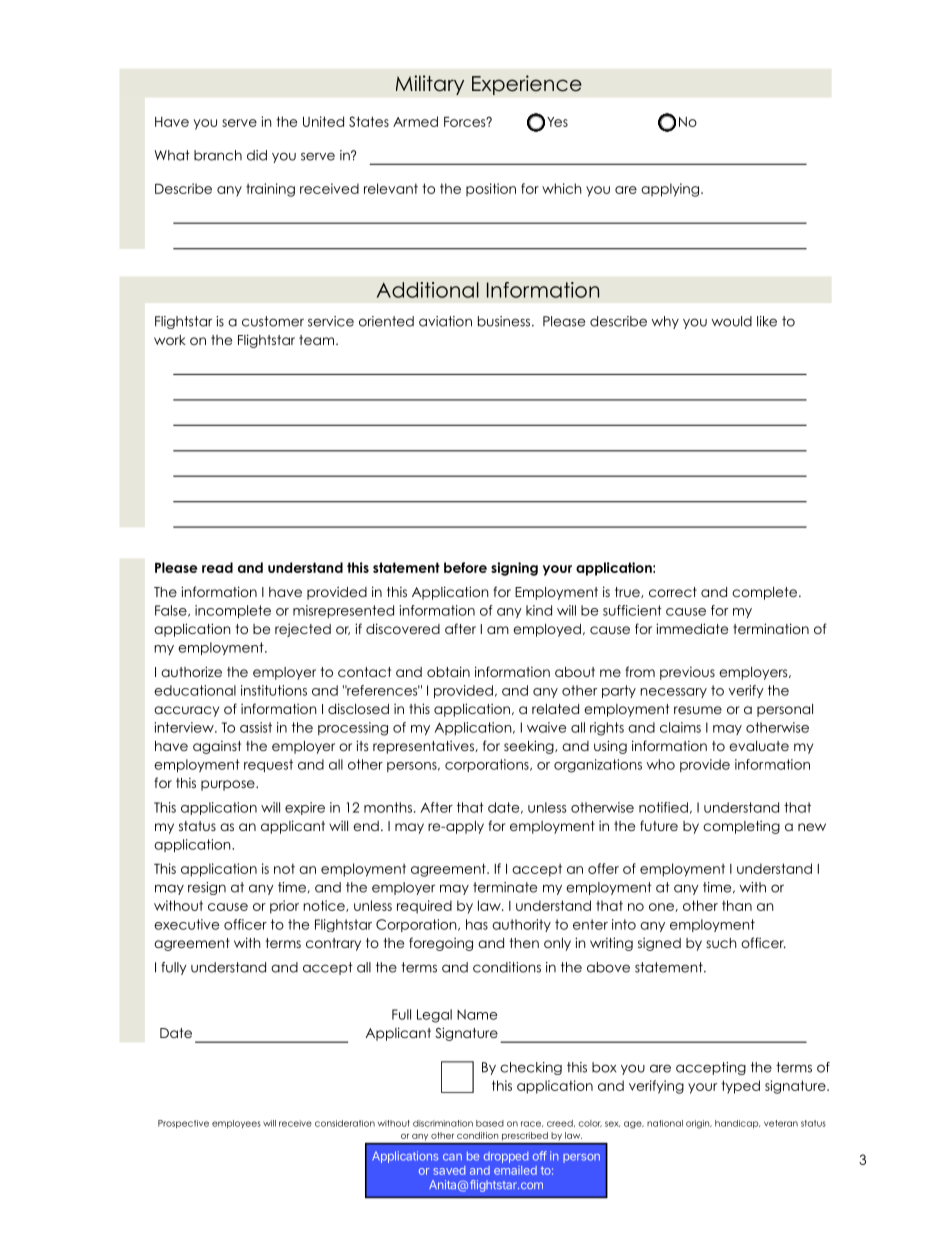  I want to click on did, so click(257, 155).
